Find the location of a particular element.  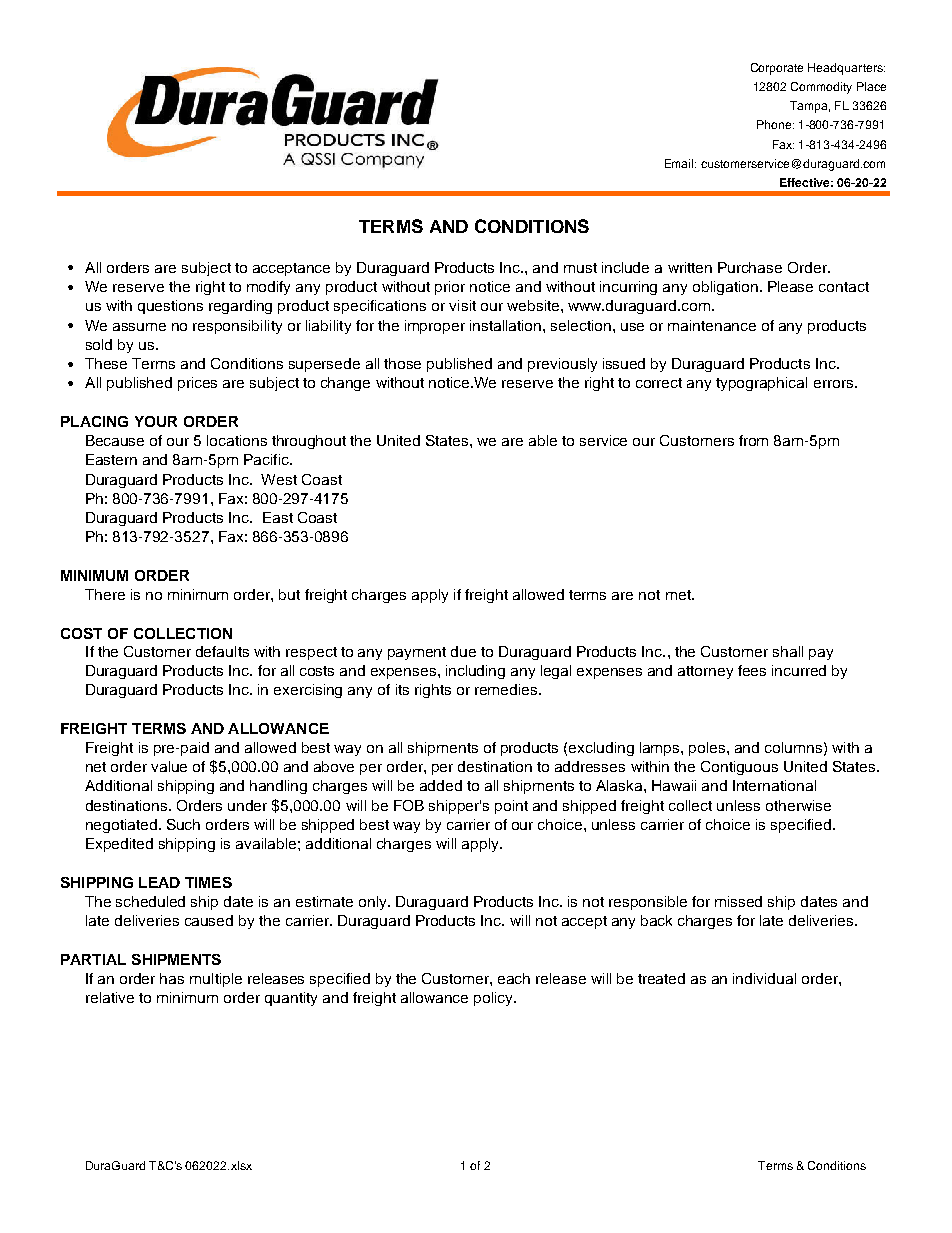

Email is located at coordinates (680, 163).
